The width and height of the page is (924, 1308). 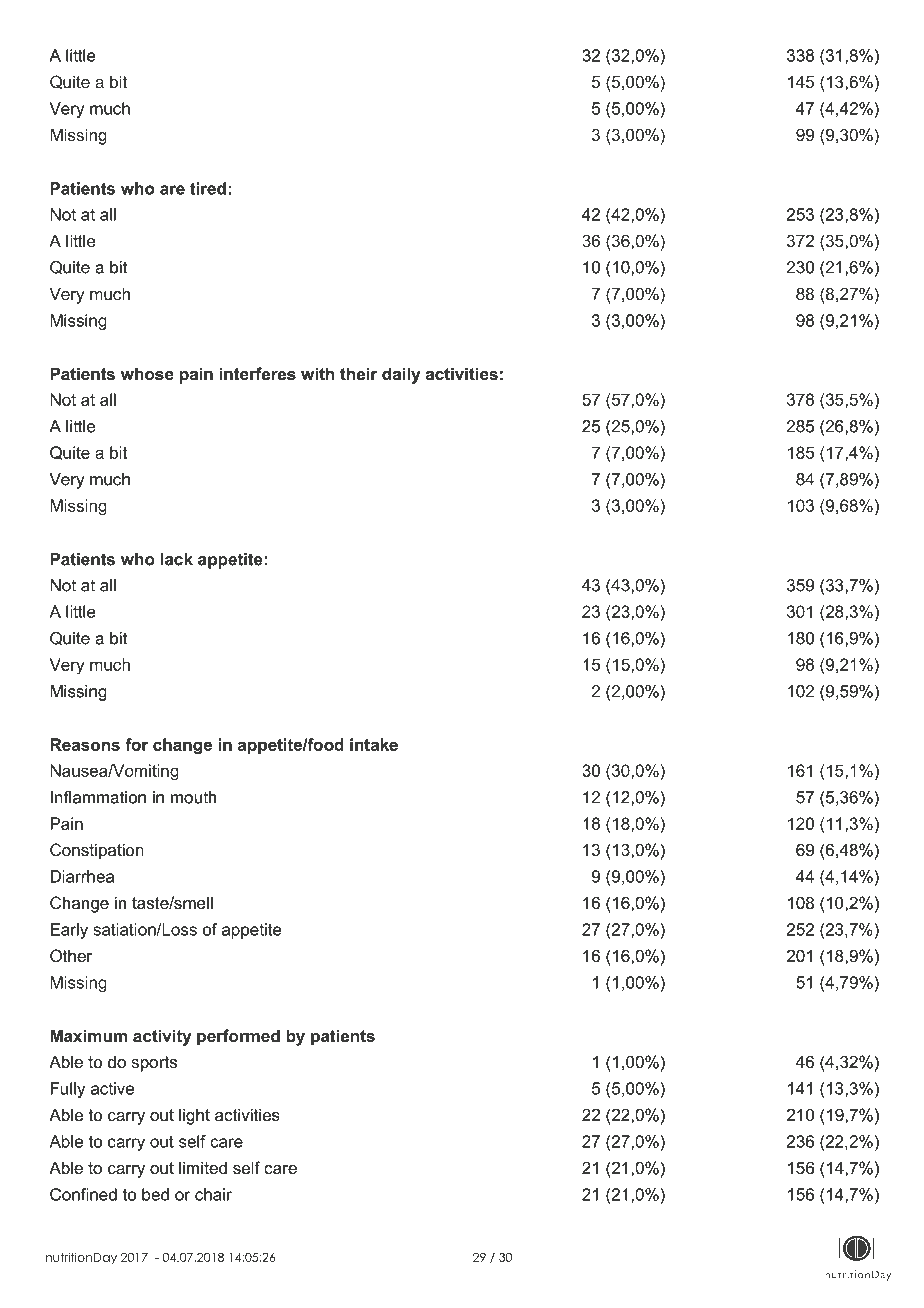 What do you see at coordinates (358, 373) in the page?
I see `their` at bounding box center [358, 373].
